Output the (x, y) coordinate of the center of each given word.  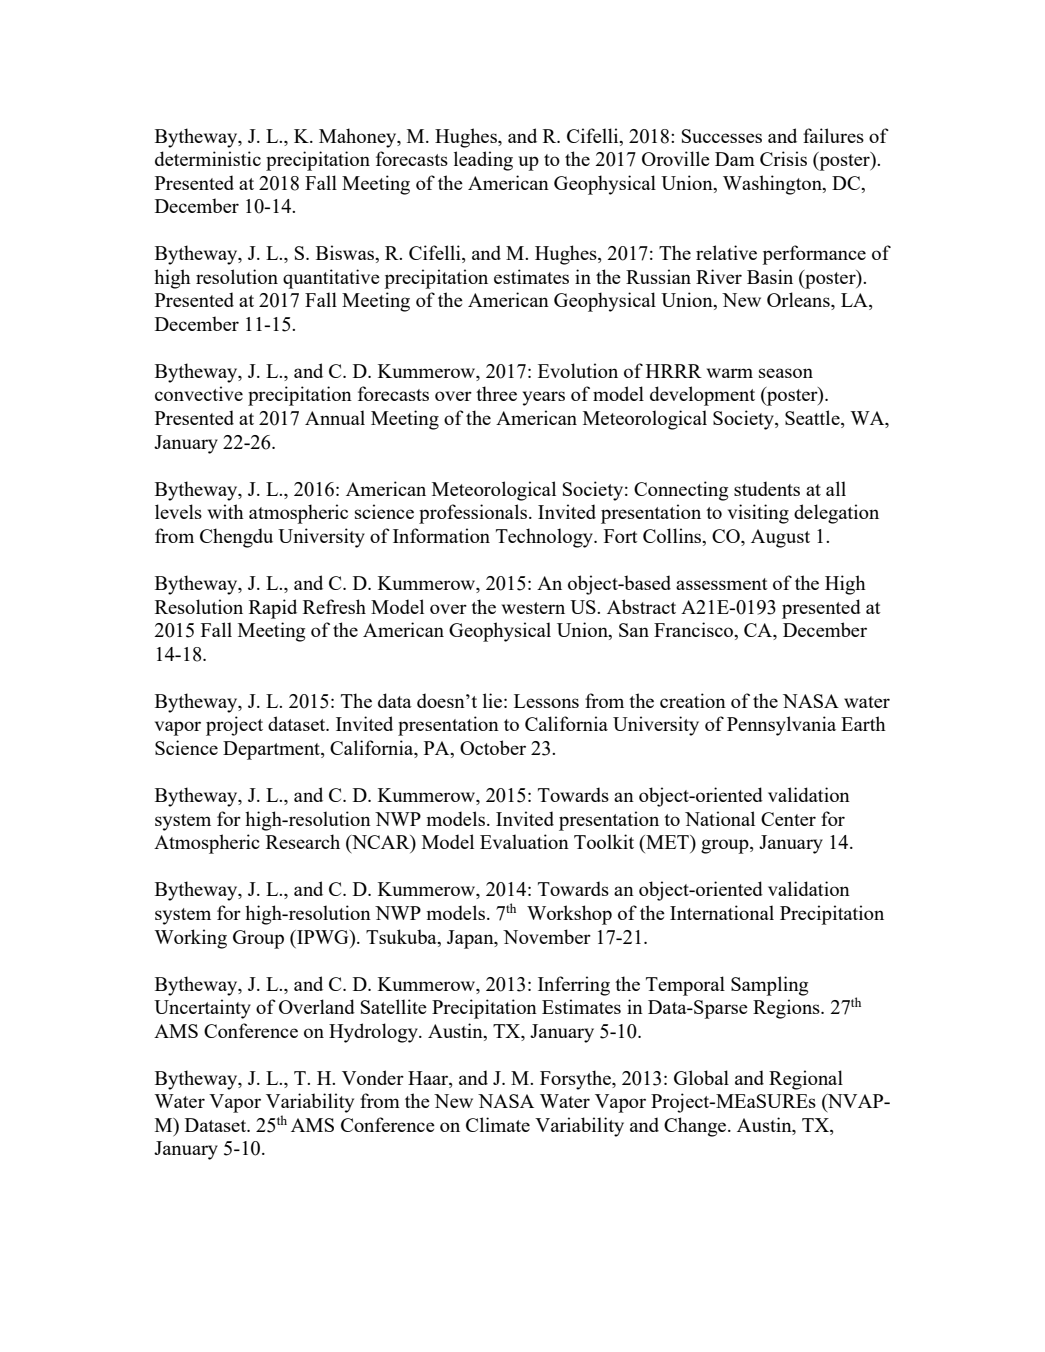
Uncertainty (202, 1009)
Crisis (783, 158)
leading (483, 161)
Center (788, 819)
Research (303, 841)
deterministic (208, 158)
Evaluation (524, 841)
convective (199, 393)
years (544, 398)
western (533, 608)
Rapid (273, 609)
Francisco (695, 631)
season (786, 373)
